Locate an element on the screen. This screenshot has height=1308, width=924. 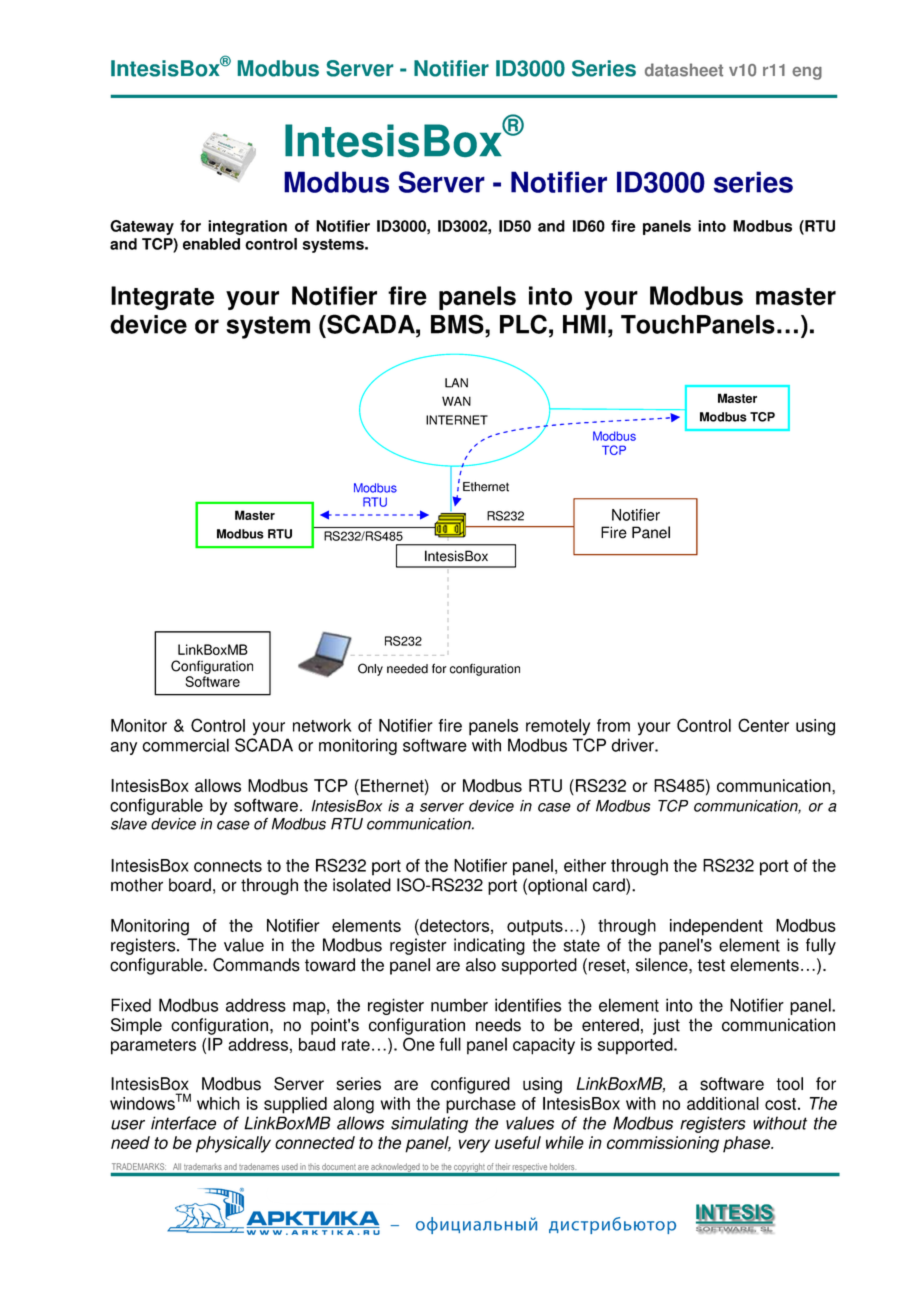
Center is located at coordinates (763, 725).
